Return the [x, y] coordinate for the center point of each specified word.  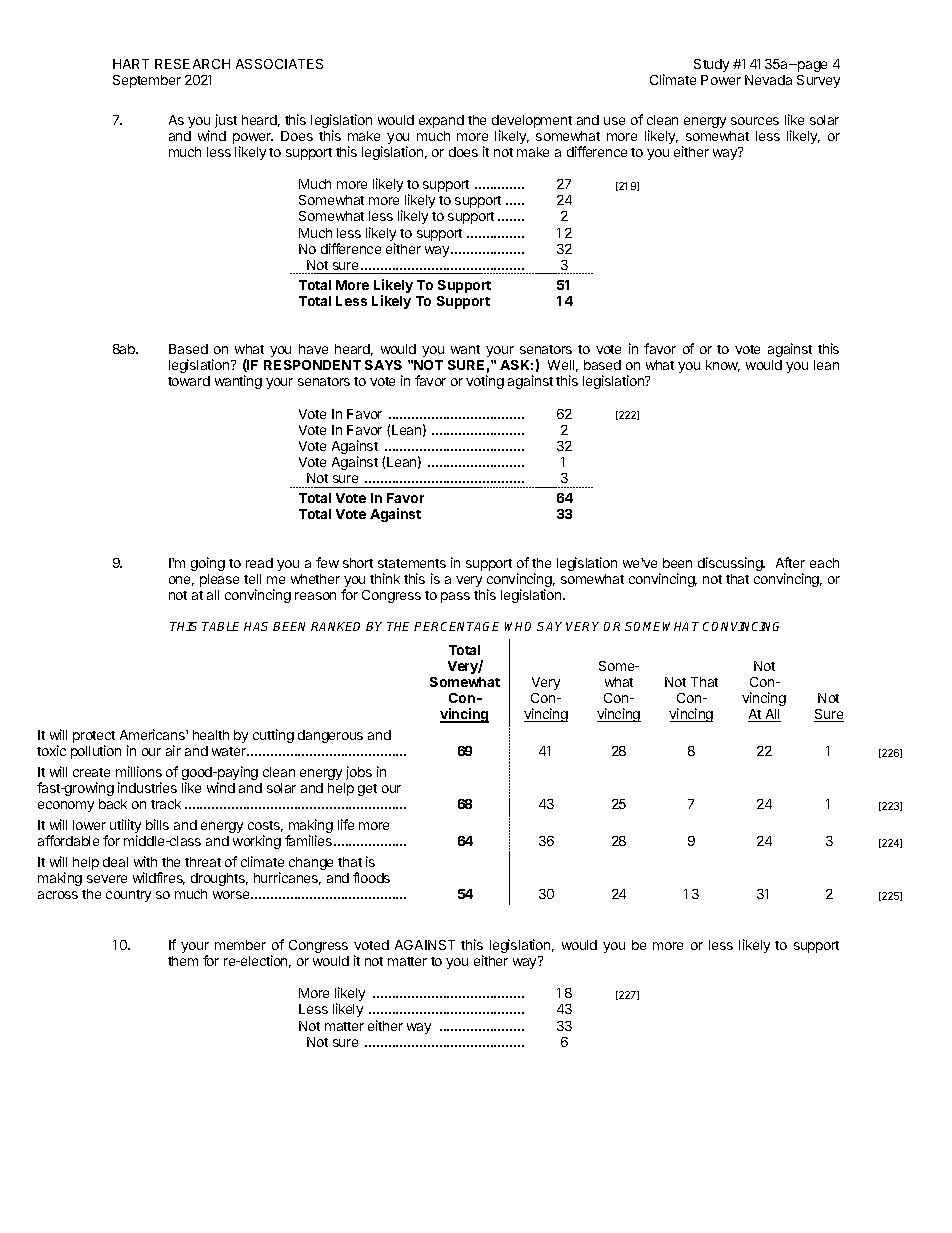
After [790, 562]
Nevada [768, 80]
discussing [731, 564]
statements [412, 563]
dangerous [330, 736]
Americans [153, 734]
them [183, 961]
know [723, 366]
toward [189, 381]
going [208, 564]
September [147, 81]
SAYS [383, 365]
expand [441, 121]
